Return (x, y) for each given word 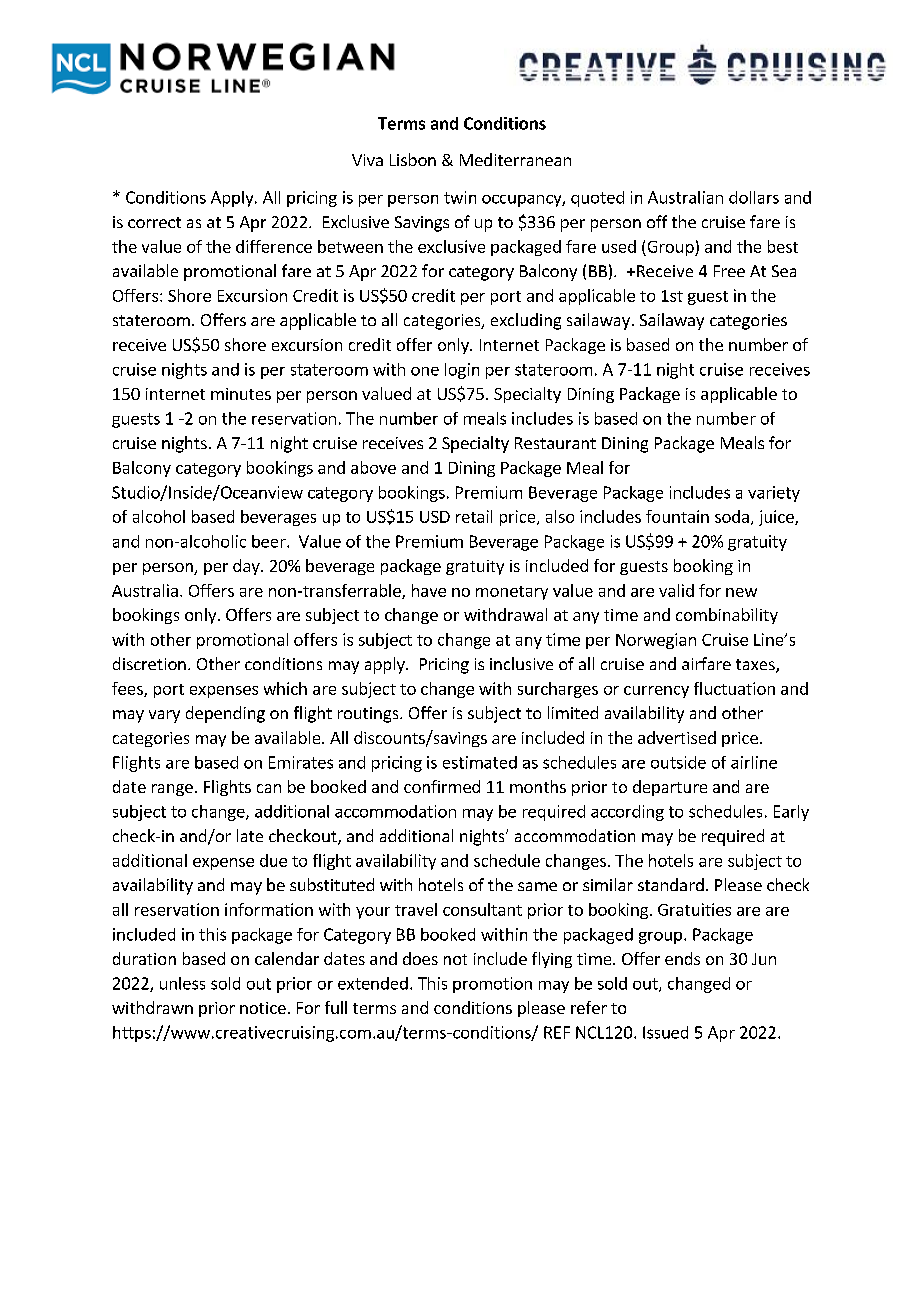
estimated (480, 762)
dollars (754, 197)
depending (225, 714)
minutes (241, 394)
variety (774, 494)
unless (182, 983)
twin (460, 197)
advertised (677, 737)
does (420, 958)
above (373, 467)
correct (154, 222)
